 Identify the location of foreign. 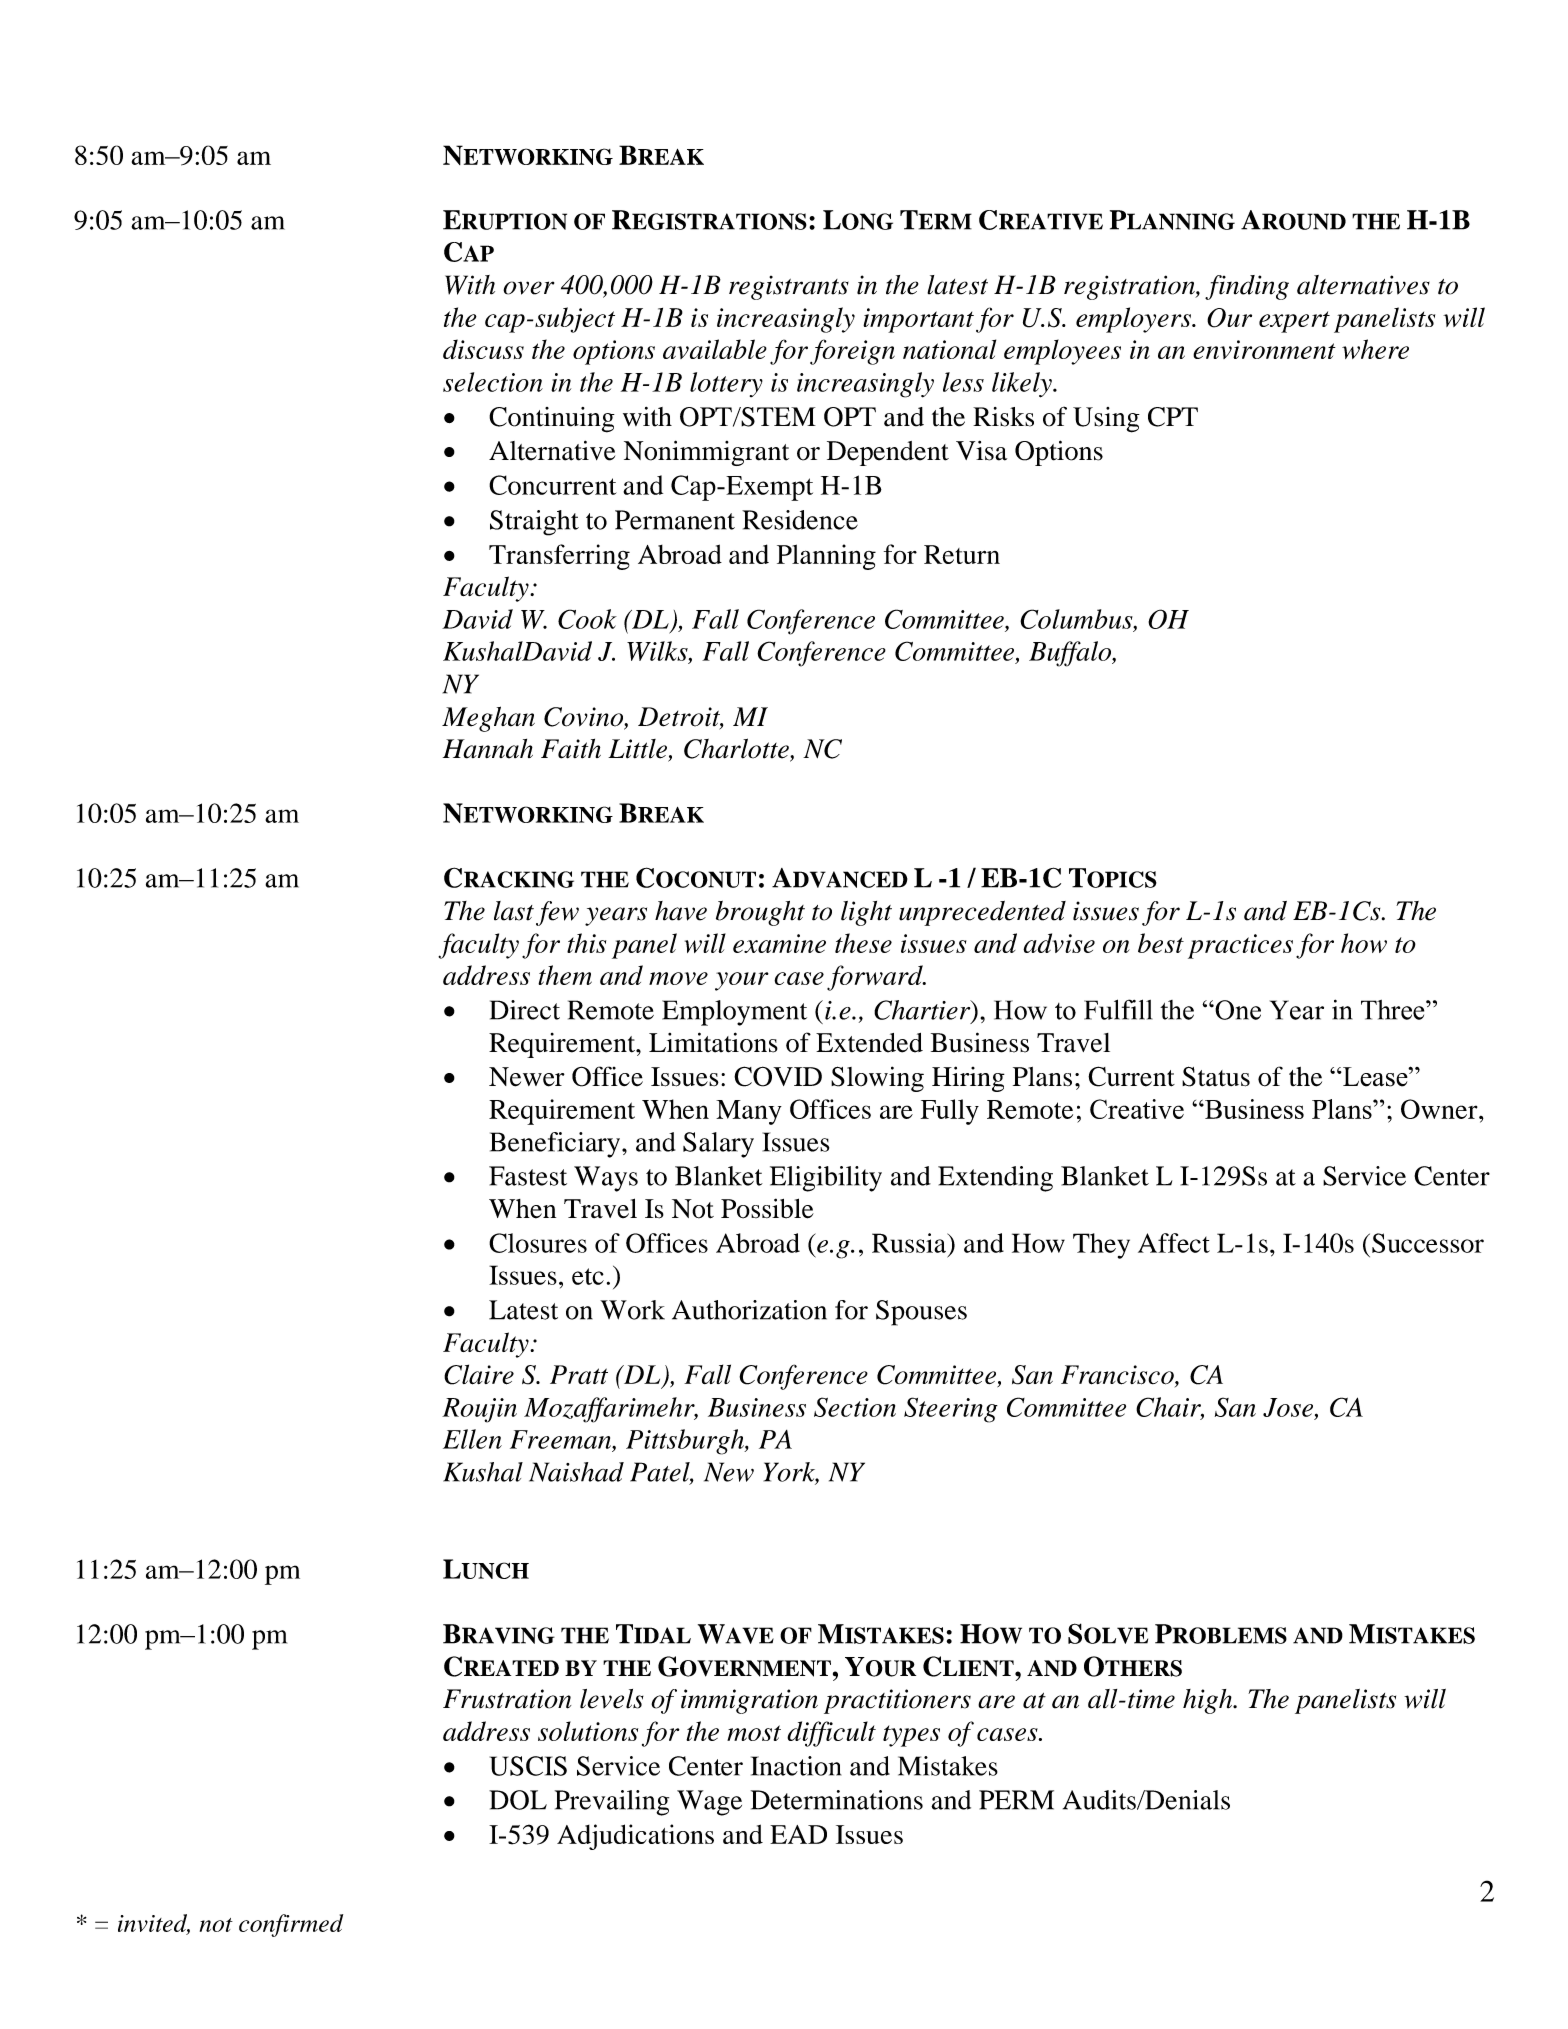
(852, 352).
